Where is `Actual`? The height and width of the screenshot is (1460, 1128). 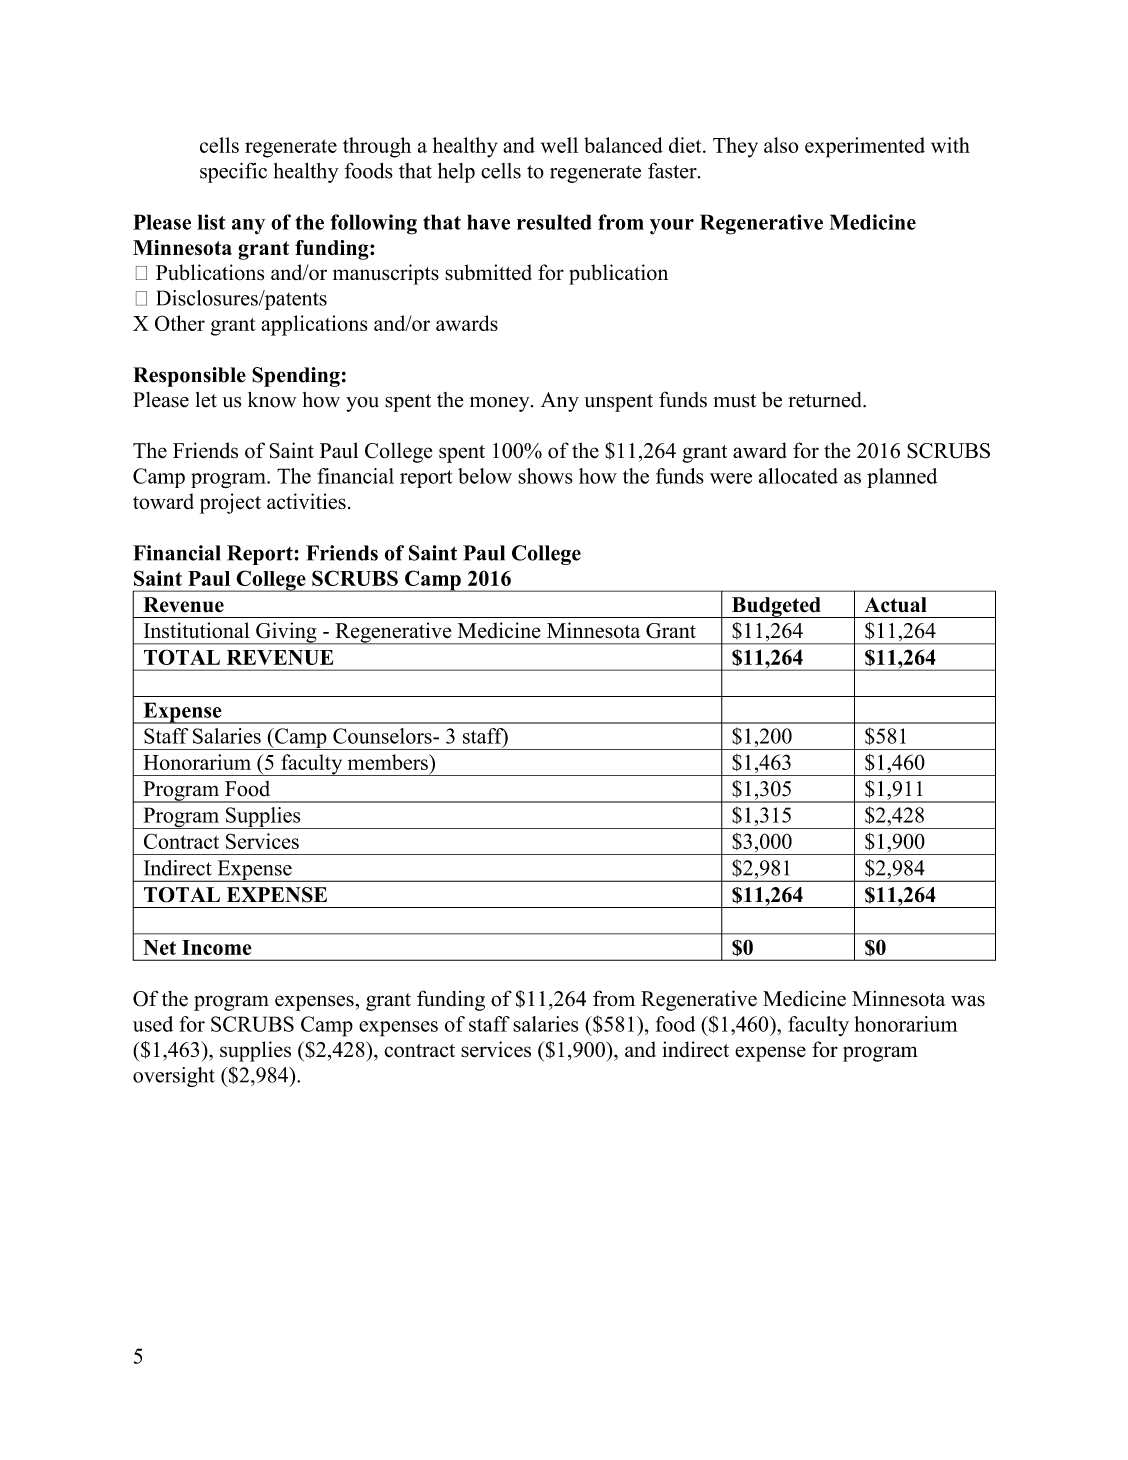 Actual is located at coordinates (895, 605).
